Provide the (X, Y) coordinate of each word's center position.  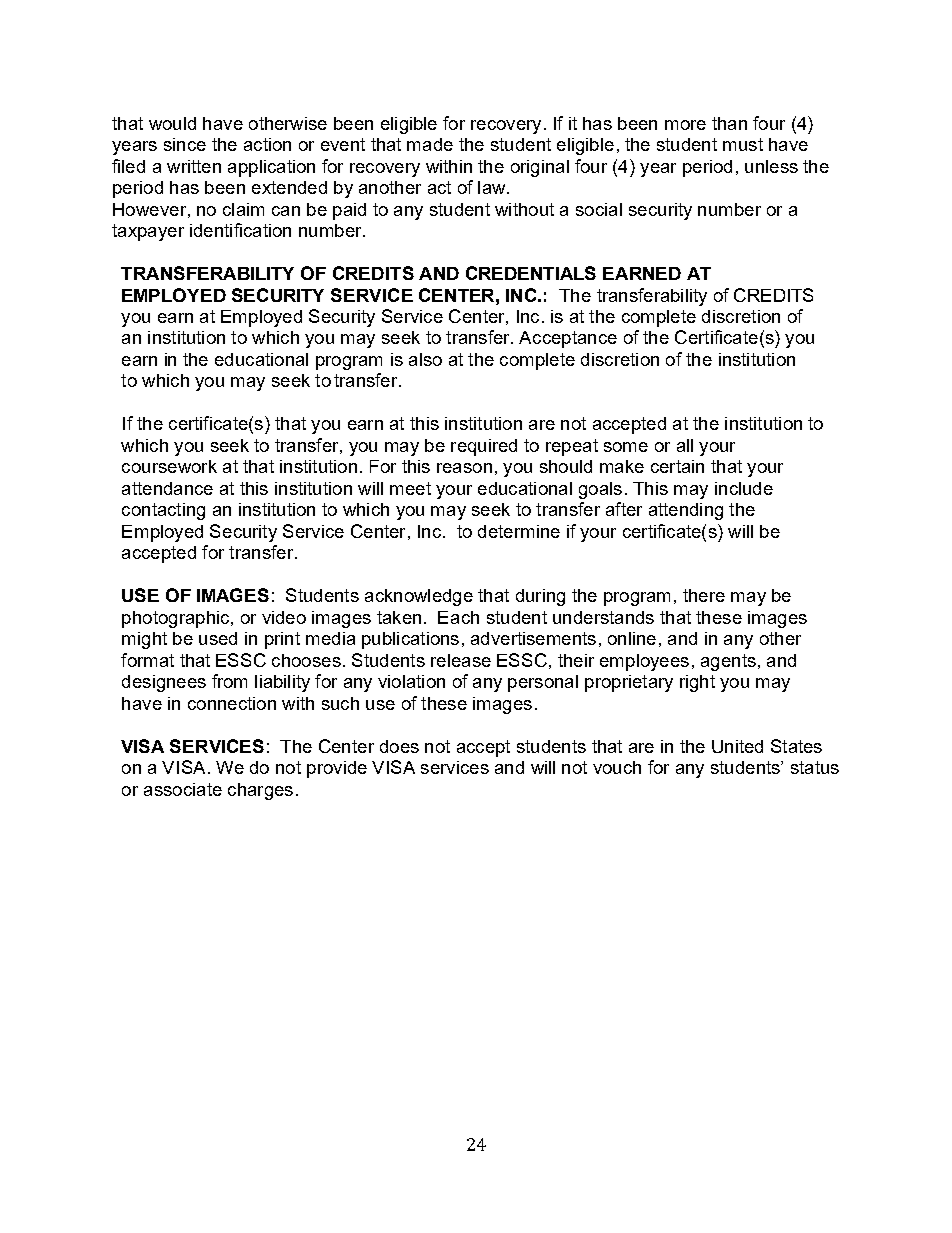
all (685, 445)
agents (728, 662)
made (430, 144)
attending (686, 511)
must (743, 144)
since (185, 144)
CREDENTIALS (531, 273)
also (425, 359)
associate (183, 789)
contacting (163, 511)
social (599, 209)
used (218, 638)
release (461, 660)
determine (519, 531)
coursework (169, 466)
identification (240, 230)
